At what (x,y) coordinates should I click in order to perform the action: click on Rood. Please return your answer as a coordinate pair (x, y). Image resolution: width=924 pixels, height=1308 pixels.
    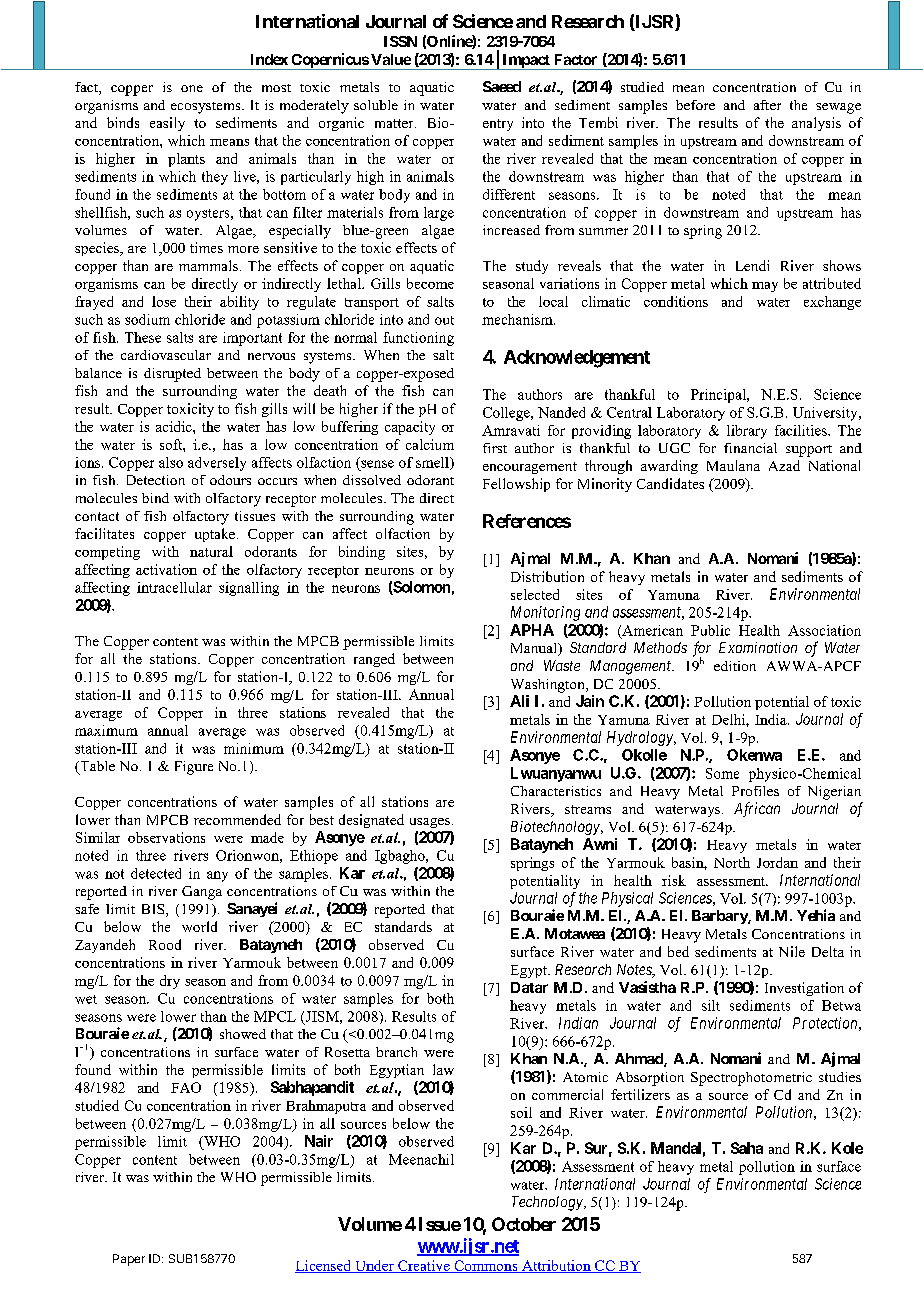
    Looking at the image, I should click on (165, 944).
